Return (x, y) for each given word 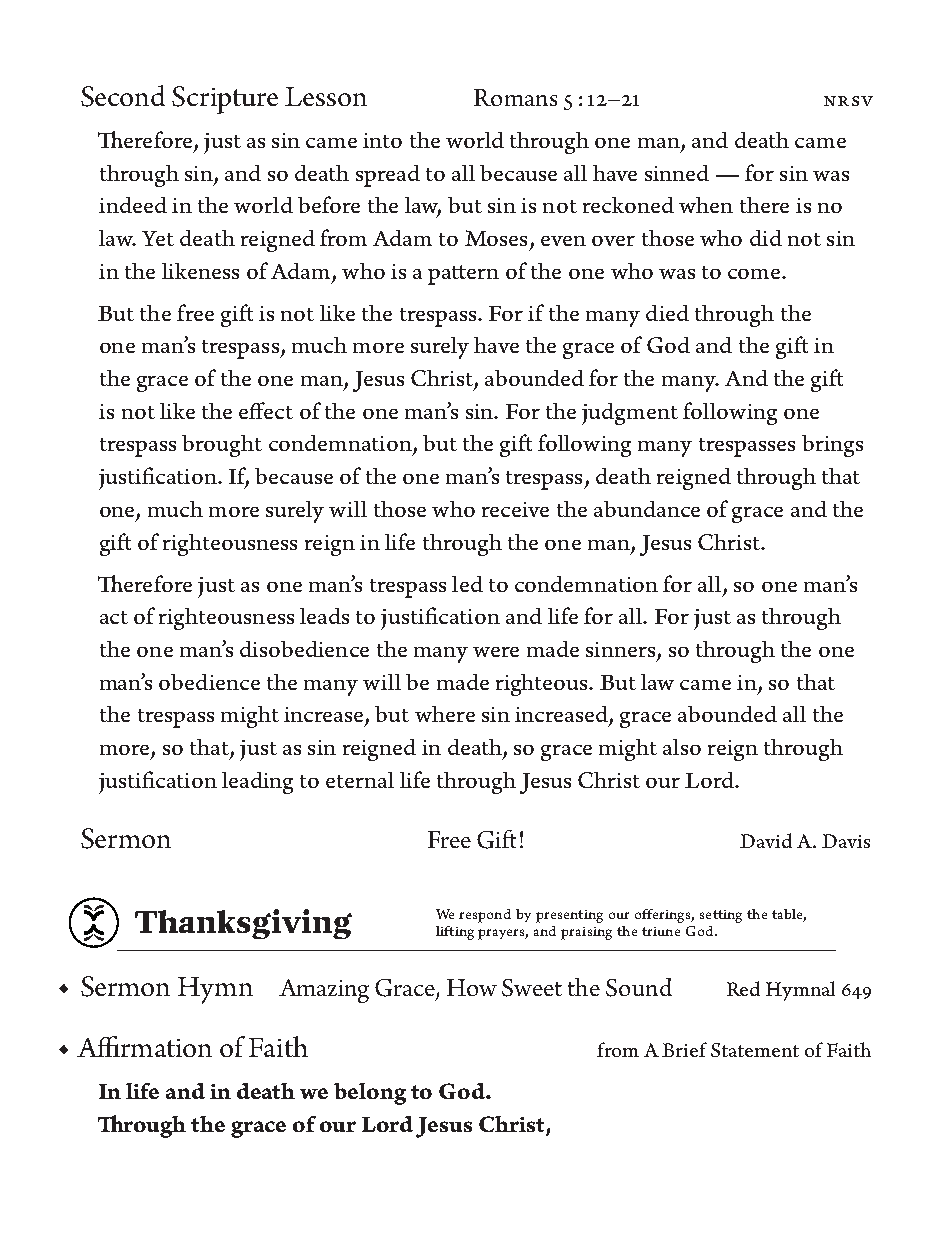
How (472, 987)
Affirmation (144, 1046)
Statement (755, 1050)
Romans (515, 97)
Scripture (225, 100)
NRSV (848, 101)
